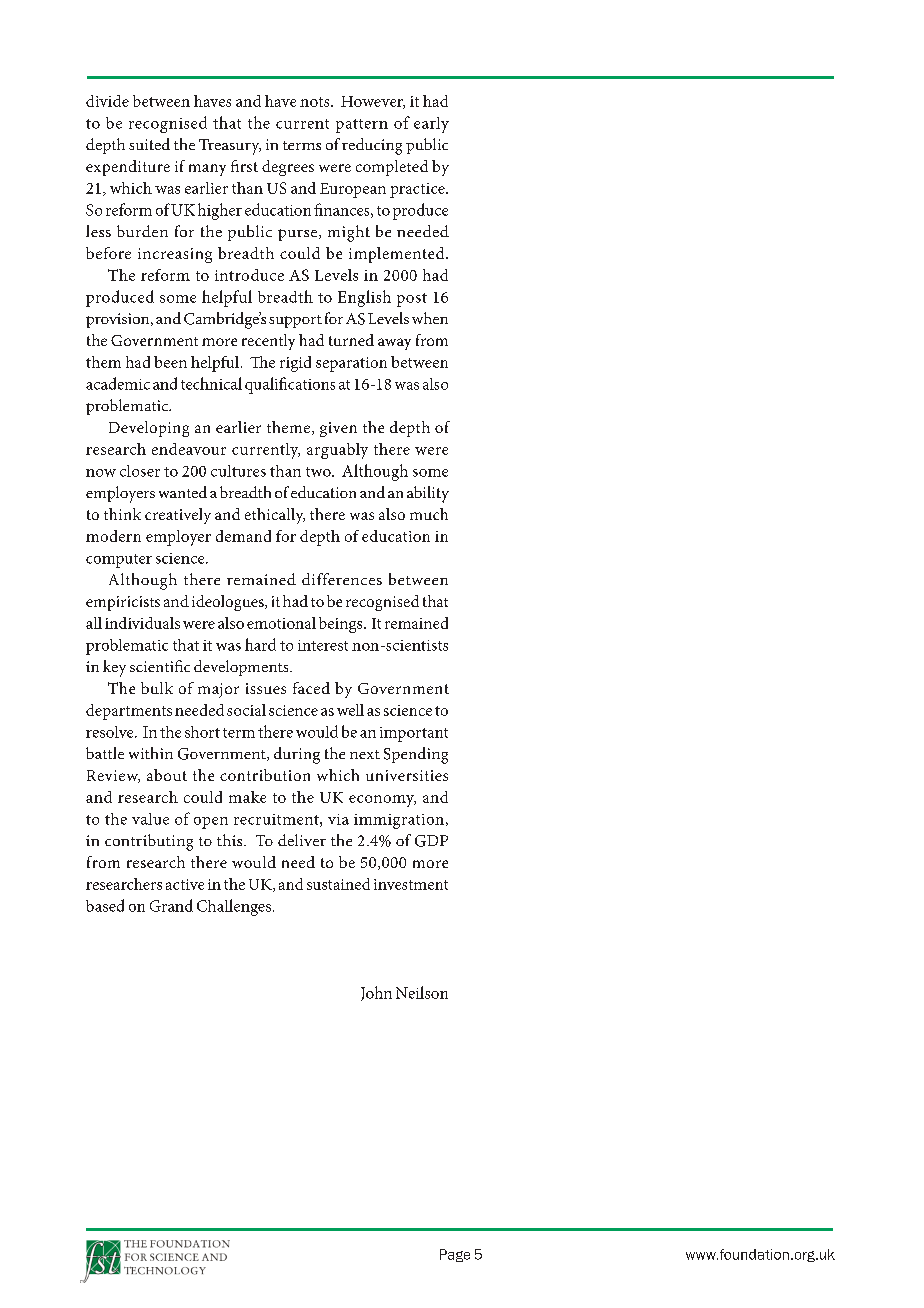 The width and height of the image is (924, 1308). I want to click on computer, so click(119, 561).
